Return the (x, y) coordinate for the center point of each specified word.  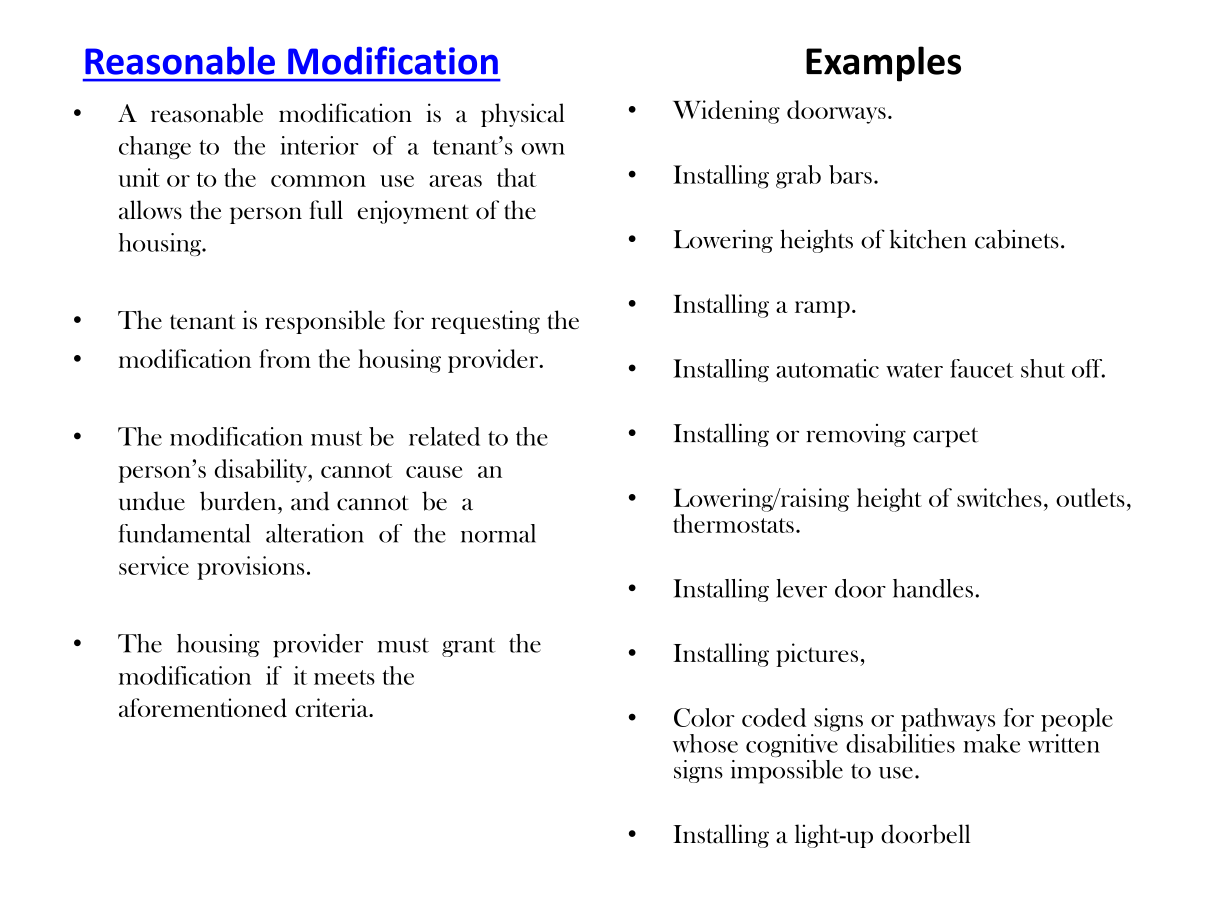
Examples (883, 64)
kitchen (928, 239)
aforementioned (203, 708)
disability (262, 471)
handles (933, 588)
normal (498, 533)
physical (523, 115)
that (517, 177)
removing (856, 435)
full (326, 210)
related (444, 436)
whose (705, 743)
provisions (250, 568)
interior (319, 145)
